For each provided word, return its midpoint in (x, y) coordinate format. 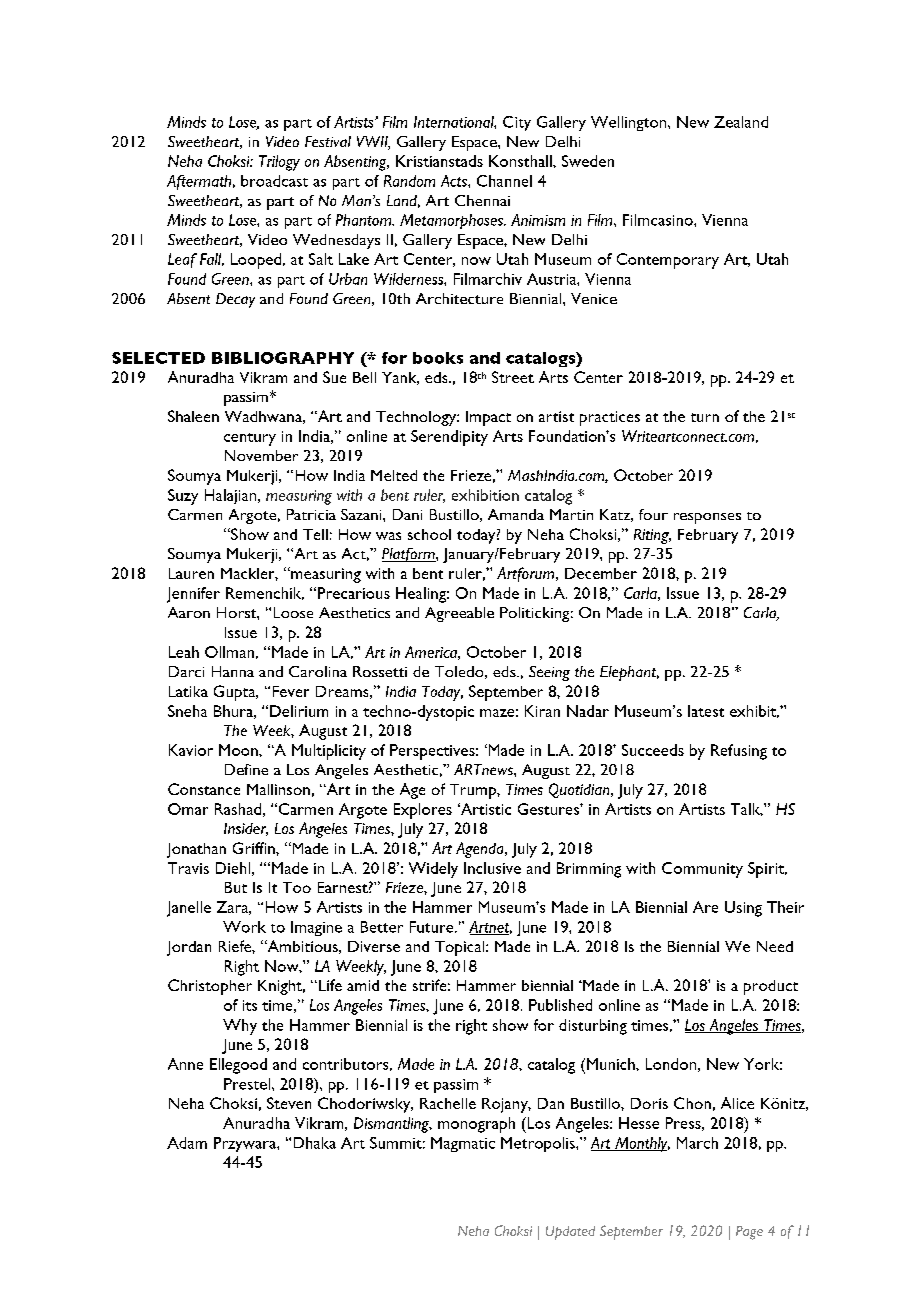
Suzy (183, 497)
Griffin (255, 848)
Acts (455, 181)
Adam (187, 1143)
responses (707, 518)
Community (702, 870)
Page (749, 1233)
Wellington (630, 123)
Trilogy (279, 163)
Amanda (516, 514)
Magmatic (463, 1144)
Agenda (481, 850)
